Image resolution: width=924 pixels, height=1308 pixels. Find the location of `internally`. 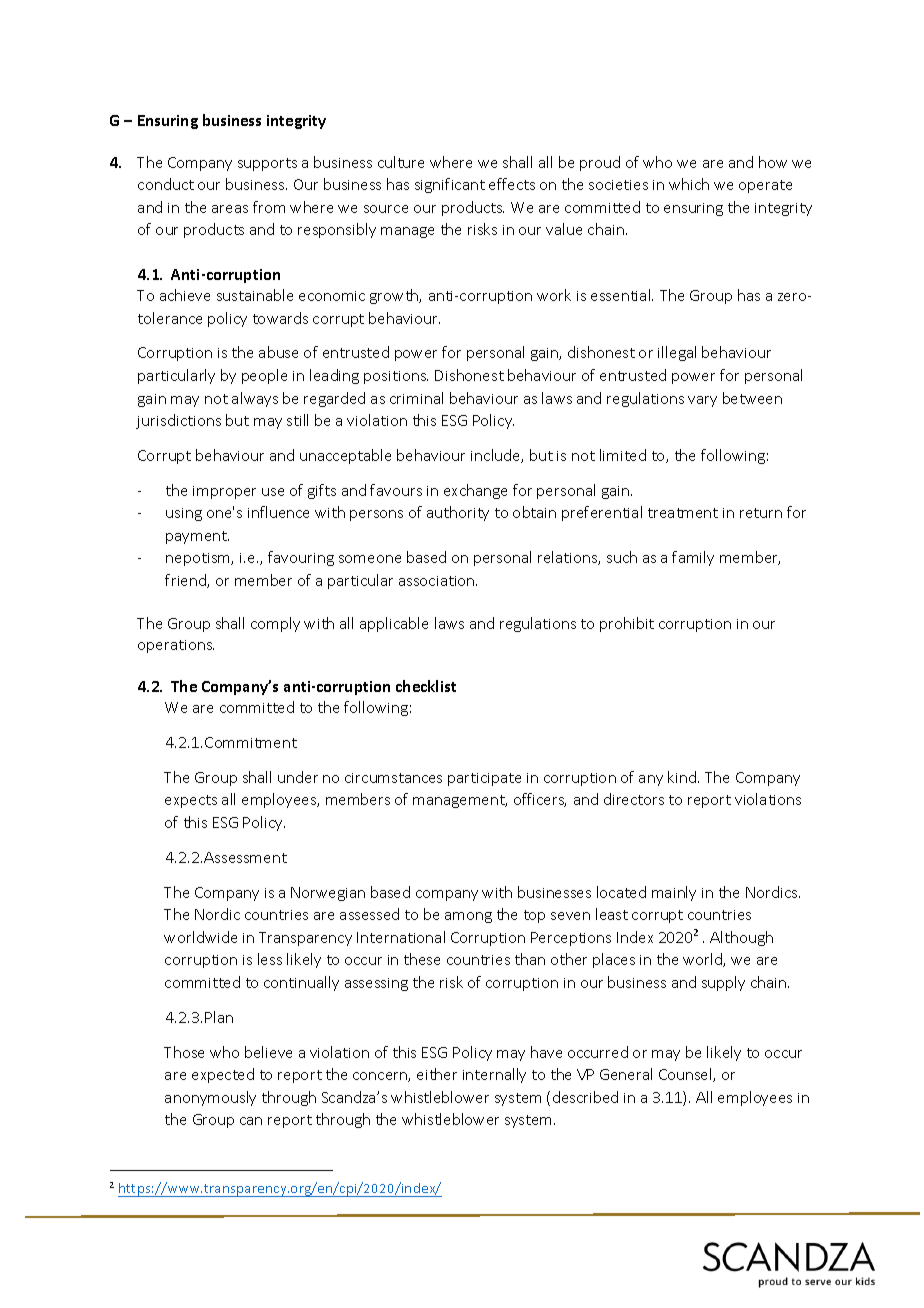

internally is located at coordinates (494, 1075).
